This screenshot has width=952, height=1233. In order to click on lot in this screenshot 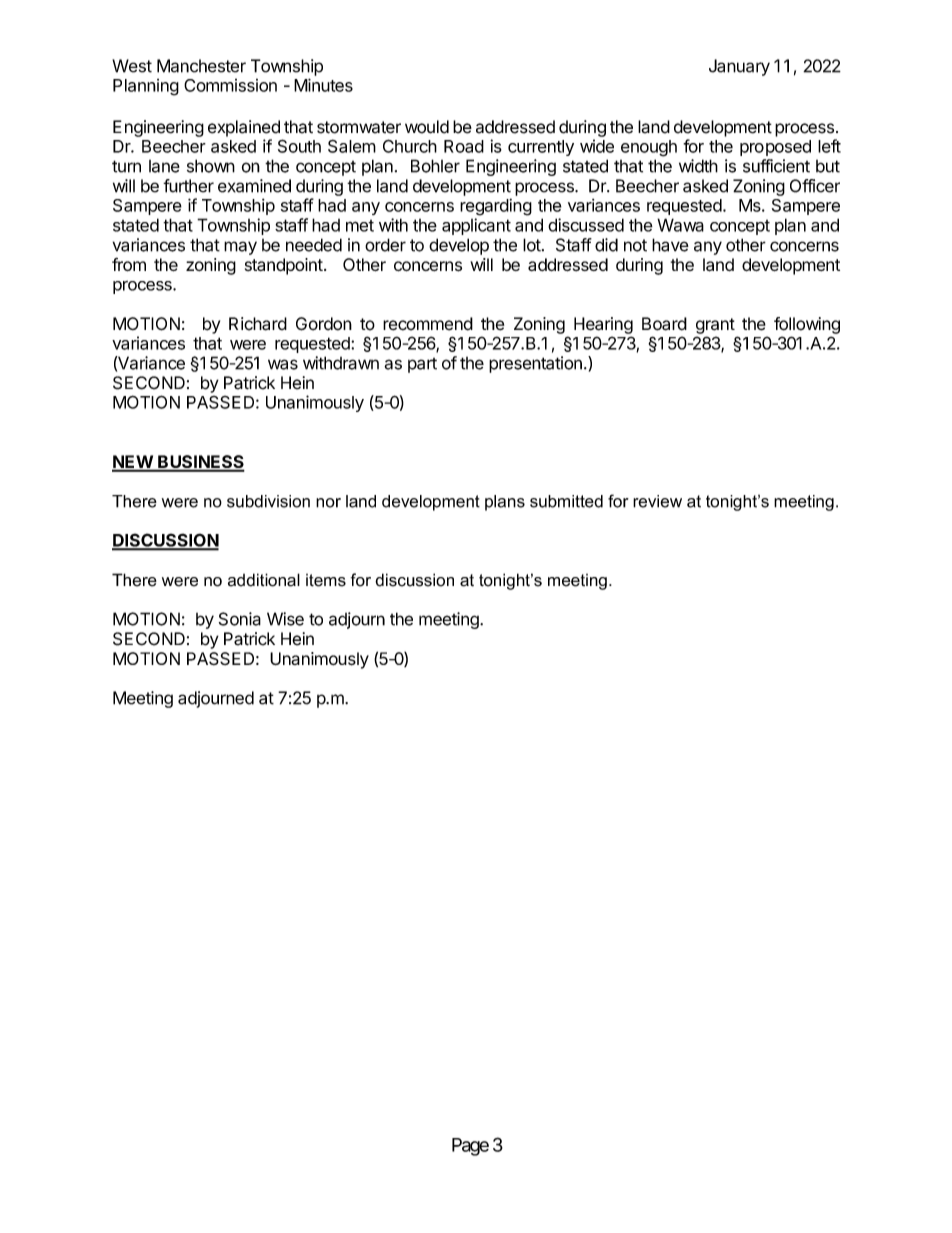, I will do `click(532, 245)`.
